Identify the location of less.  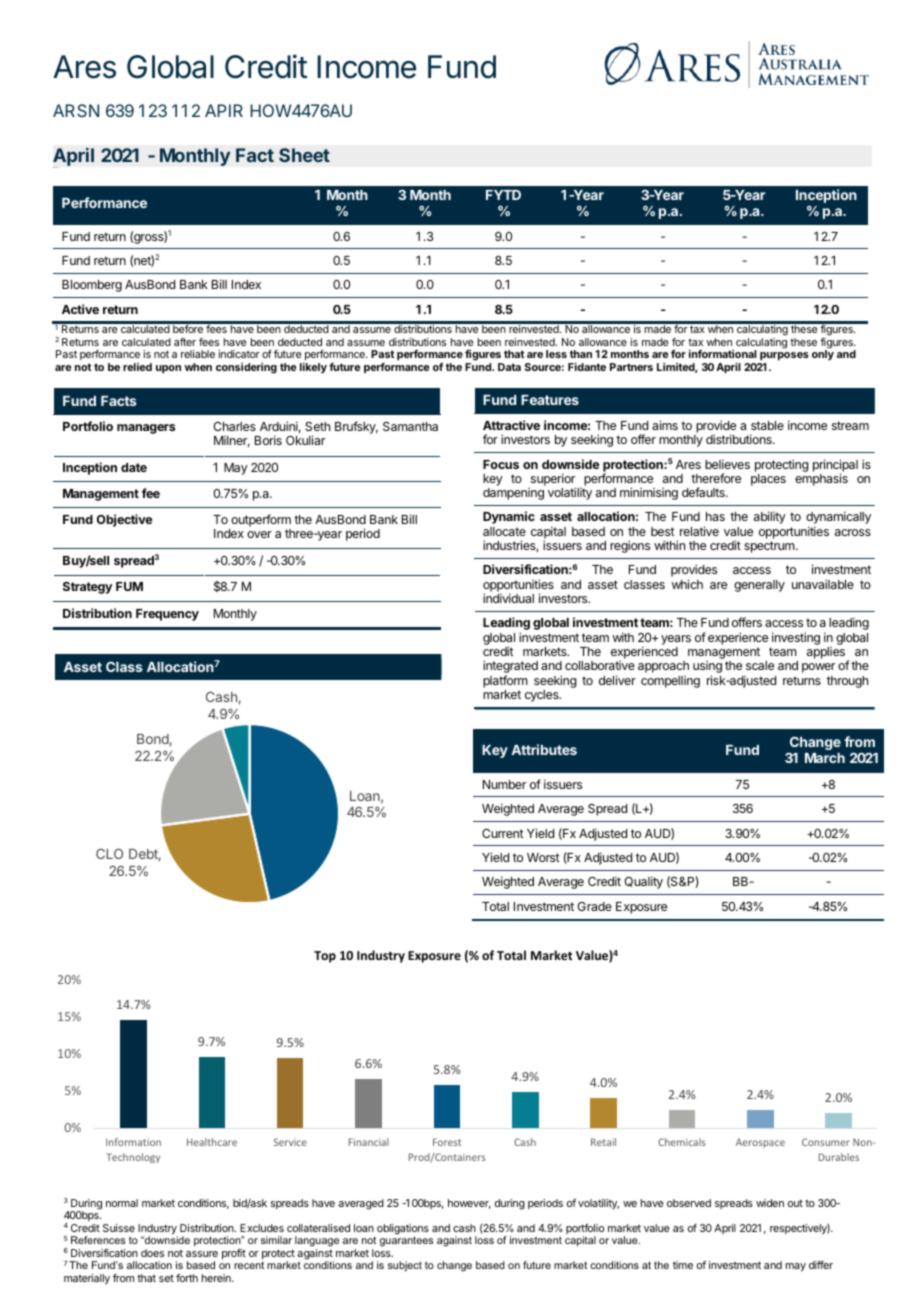
(556, 354).
